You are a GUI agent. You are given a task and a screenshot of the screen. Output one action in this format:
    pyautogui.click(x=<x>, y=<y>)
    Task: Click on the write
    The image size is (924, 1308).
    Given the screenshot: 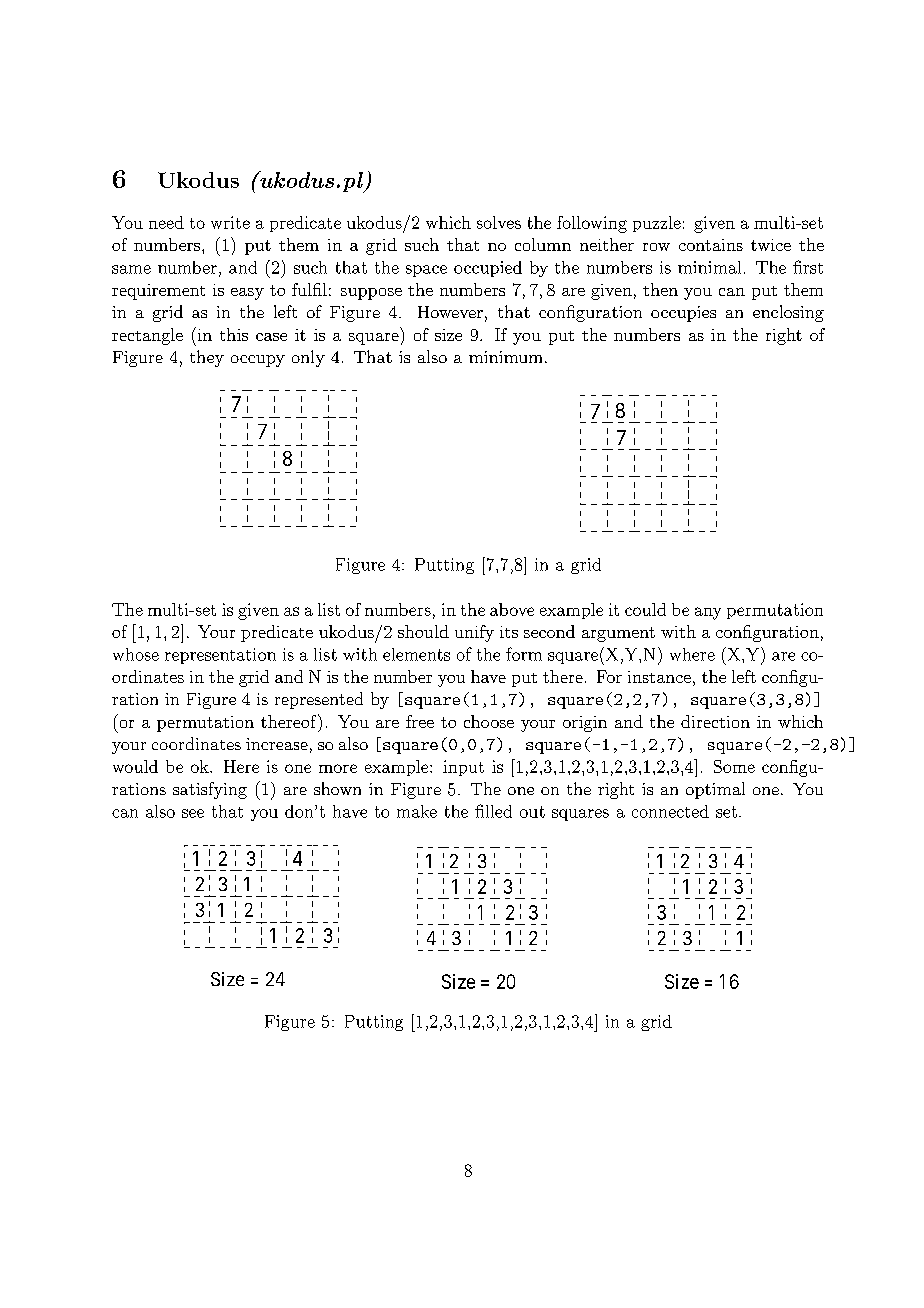 What is the action you would take?
    pyautogui.click(x=230, y=222)
